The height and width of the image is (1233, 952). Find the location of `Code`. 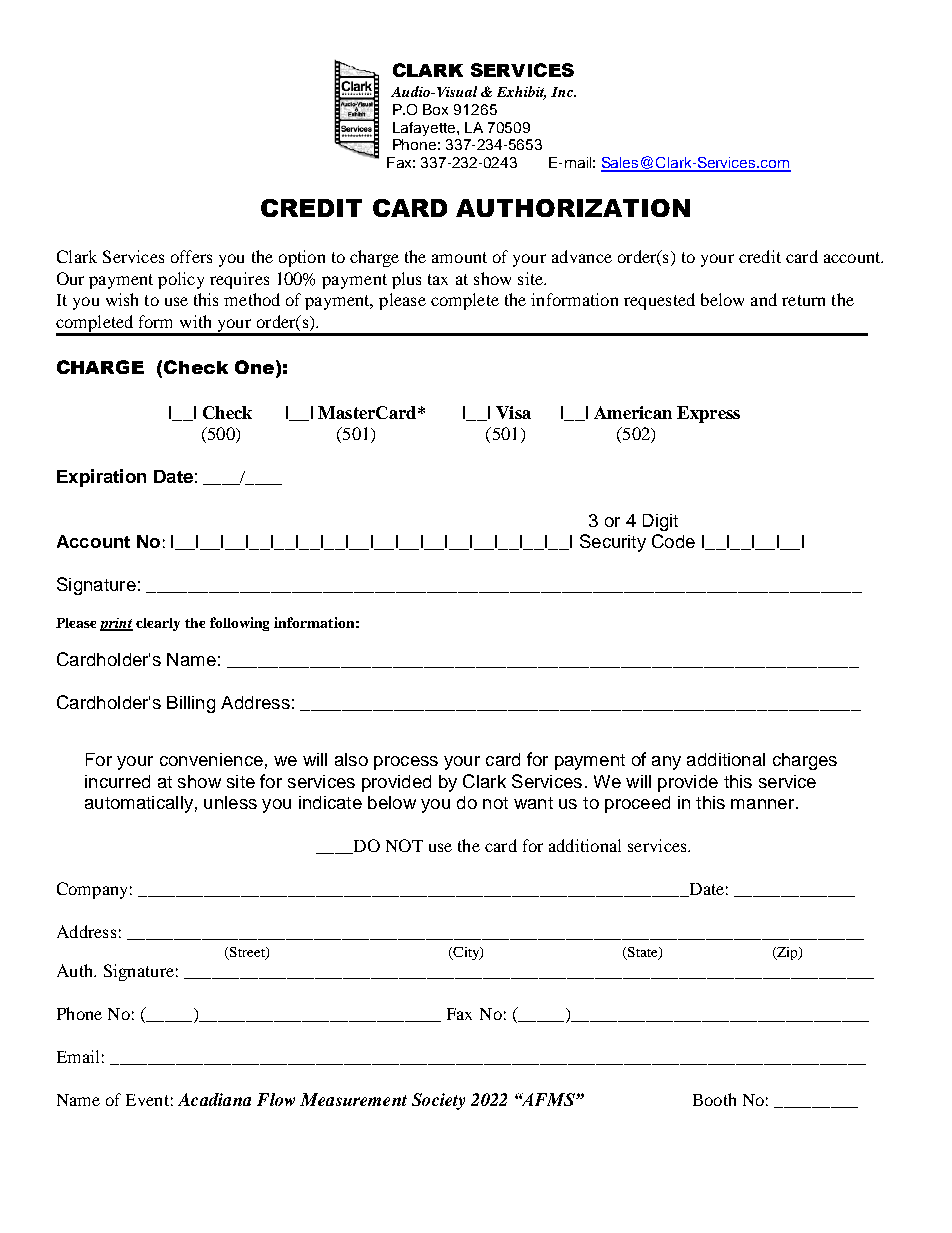

Code is located at coordinates (673, 541).
